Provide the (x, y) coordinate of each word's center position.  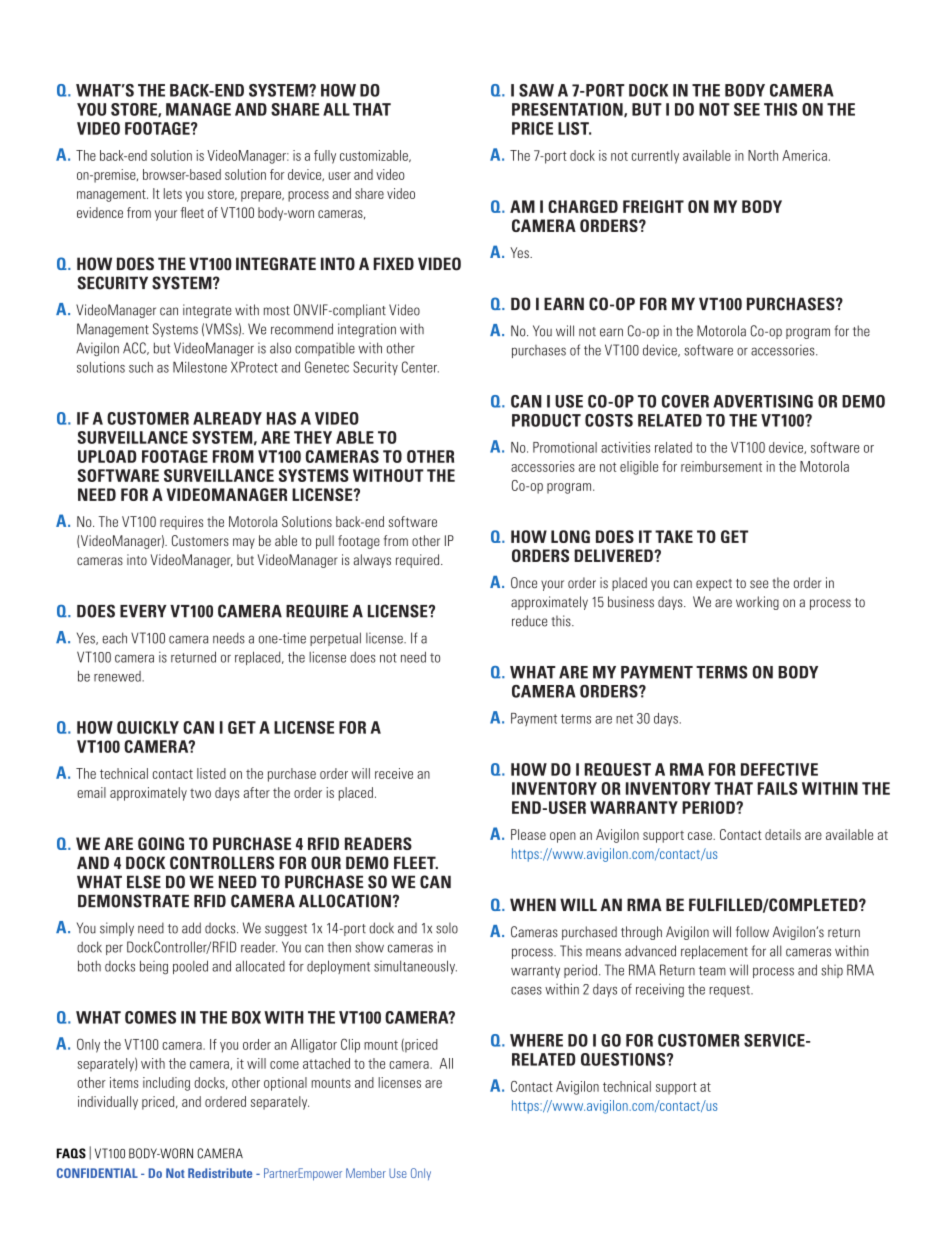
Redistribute (220, 1173)
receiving (660, 990)
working (757, 603)
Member (366, 1173)
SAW (536, 90)
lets (173, 193)
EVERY (143, 611)
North (763, 155)
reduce (529, 621)
